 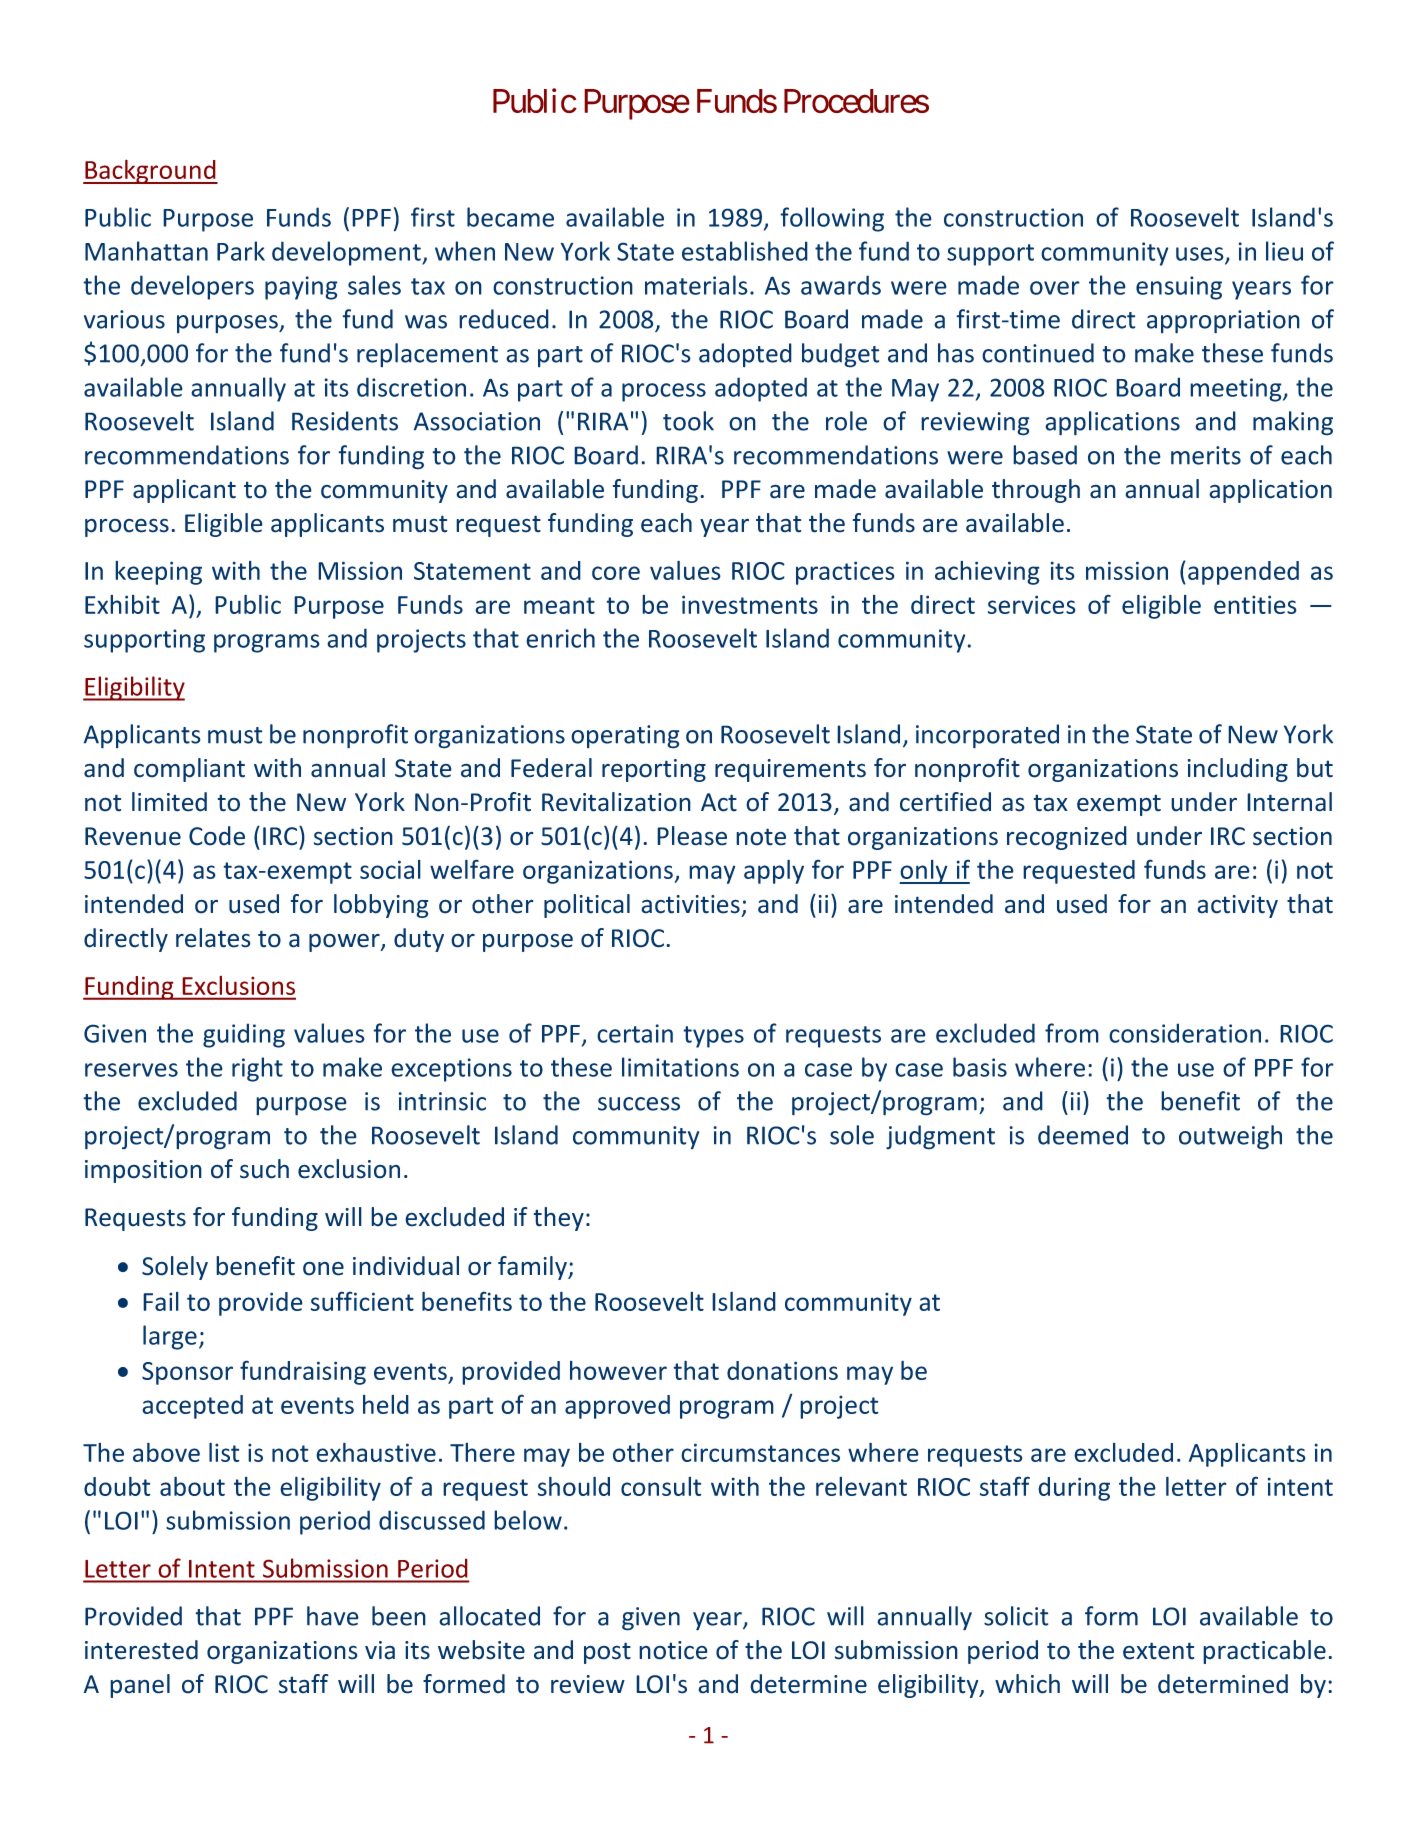 What do you see at coordinates (158, 573) in the image?
I see `keeping` at bounding box center [158, 573].
